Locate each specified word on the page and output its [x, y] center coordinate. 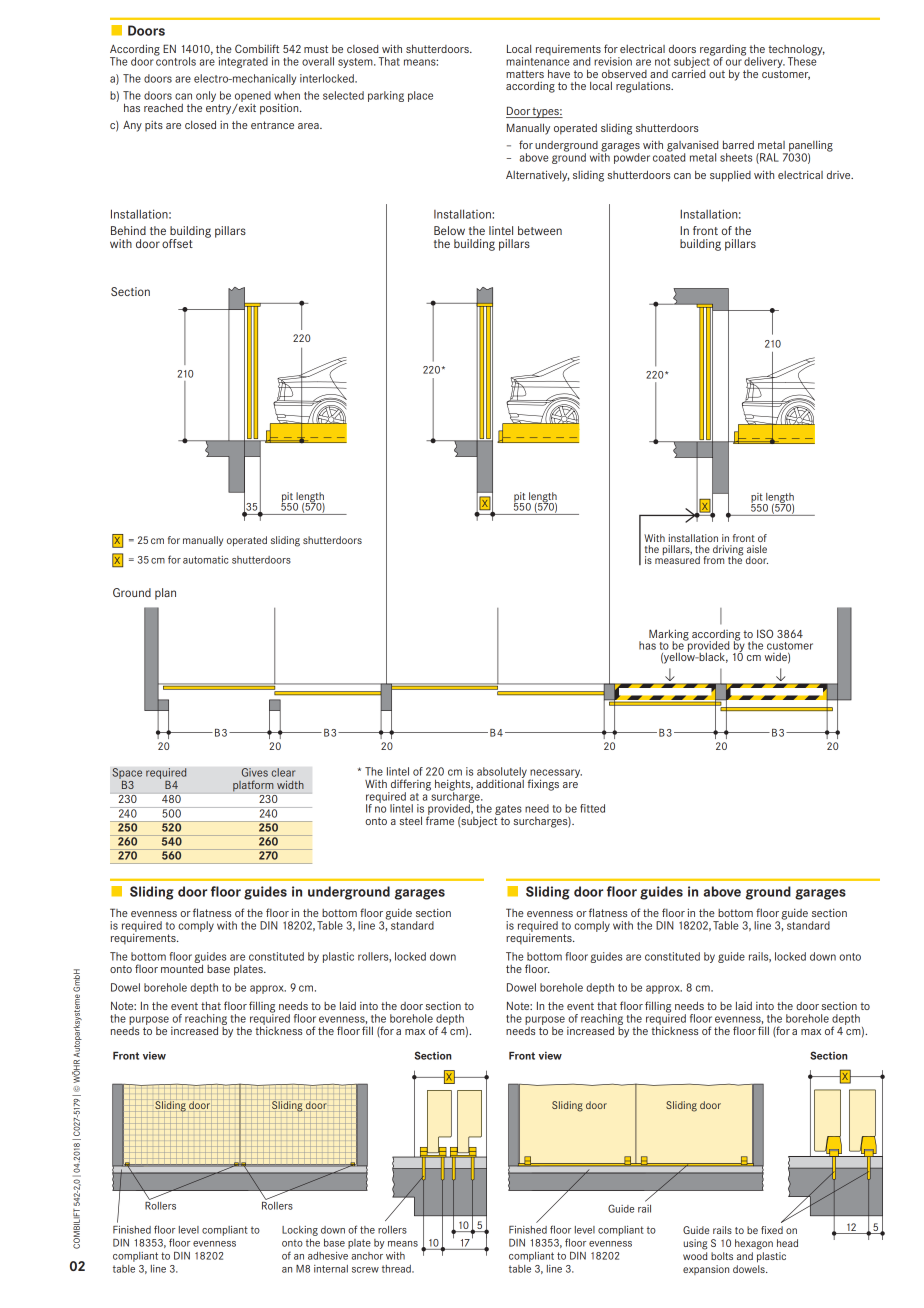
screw [365, 1270]
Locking [300, 1231]
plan [165, 594]
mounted [182, 967]
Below [449, 230]
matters [525, 74]
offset [177, 243]
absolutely [502, 773]
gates [508, 811]
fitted [592, 808]
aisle [757, 549]
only [206, 96]
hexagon [754, 1244]
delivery [764, 61]
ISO [765, 633]
